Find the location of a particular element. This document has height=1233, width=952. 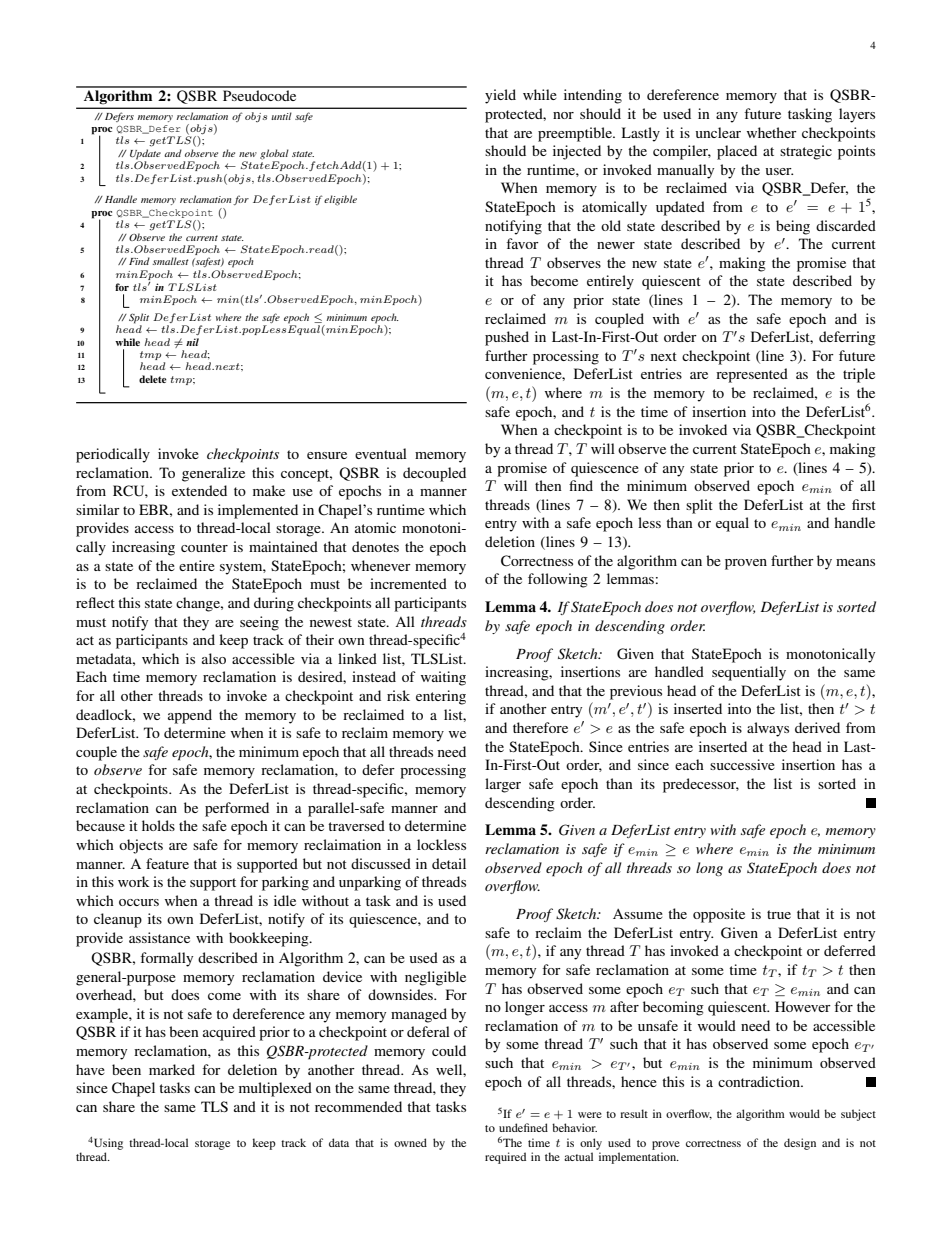

whether is located at coordinates (772, 132).
